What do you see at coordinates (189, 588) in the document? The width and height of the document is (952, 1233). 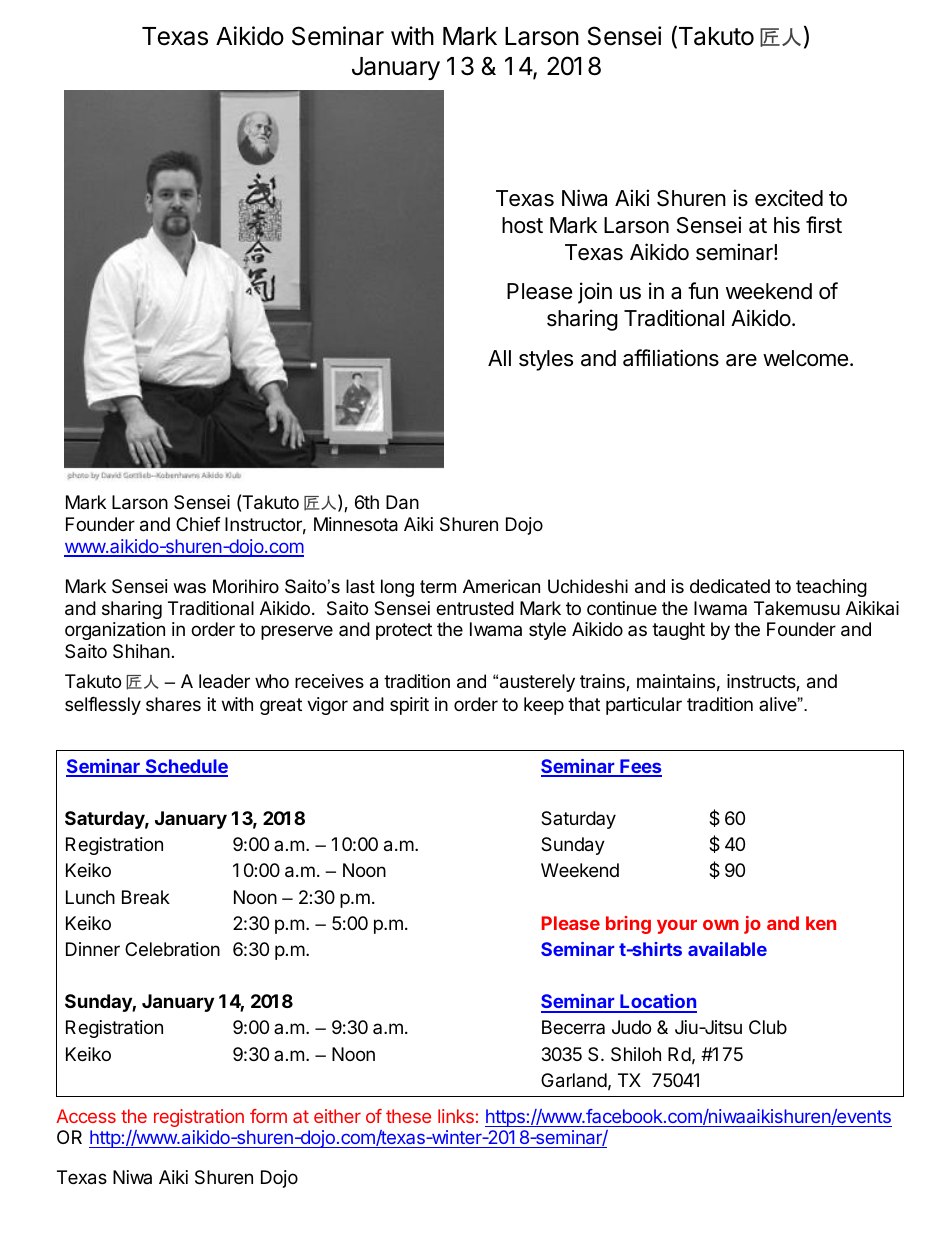 I see `was` at bounding box center [189, 588].
